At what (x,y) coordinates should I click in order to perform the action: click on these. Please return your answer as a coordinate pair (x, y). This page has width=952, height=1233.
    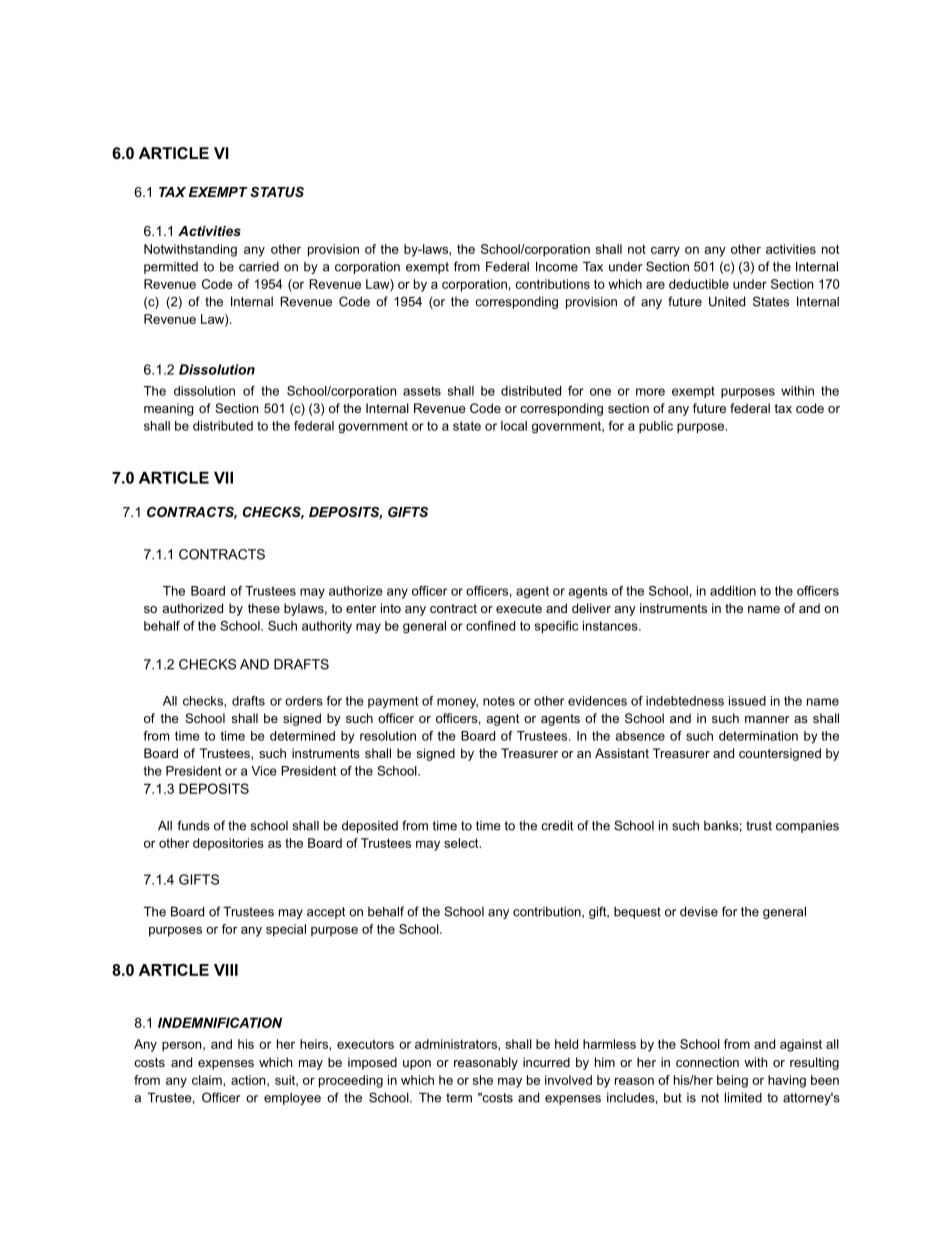
    Looking at the image, I should click on (264, 608).
